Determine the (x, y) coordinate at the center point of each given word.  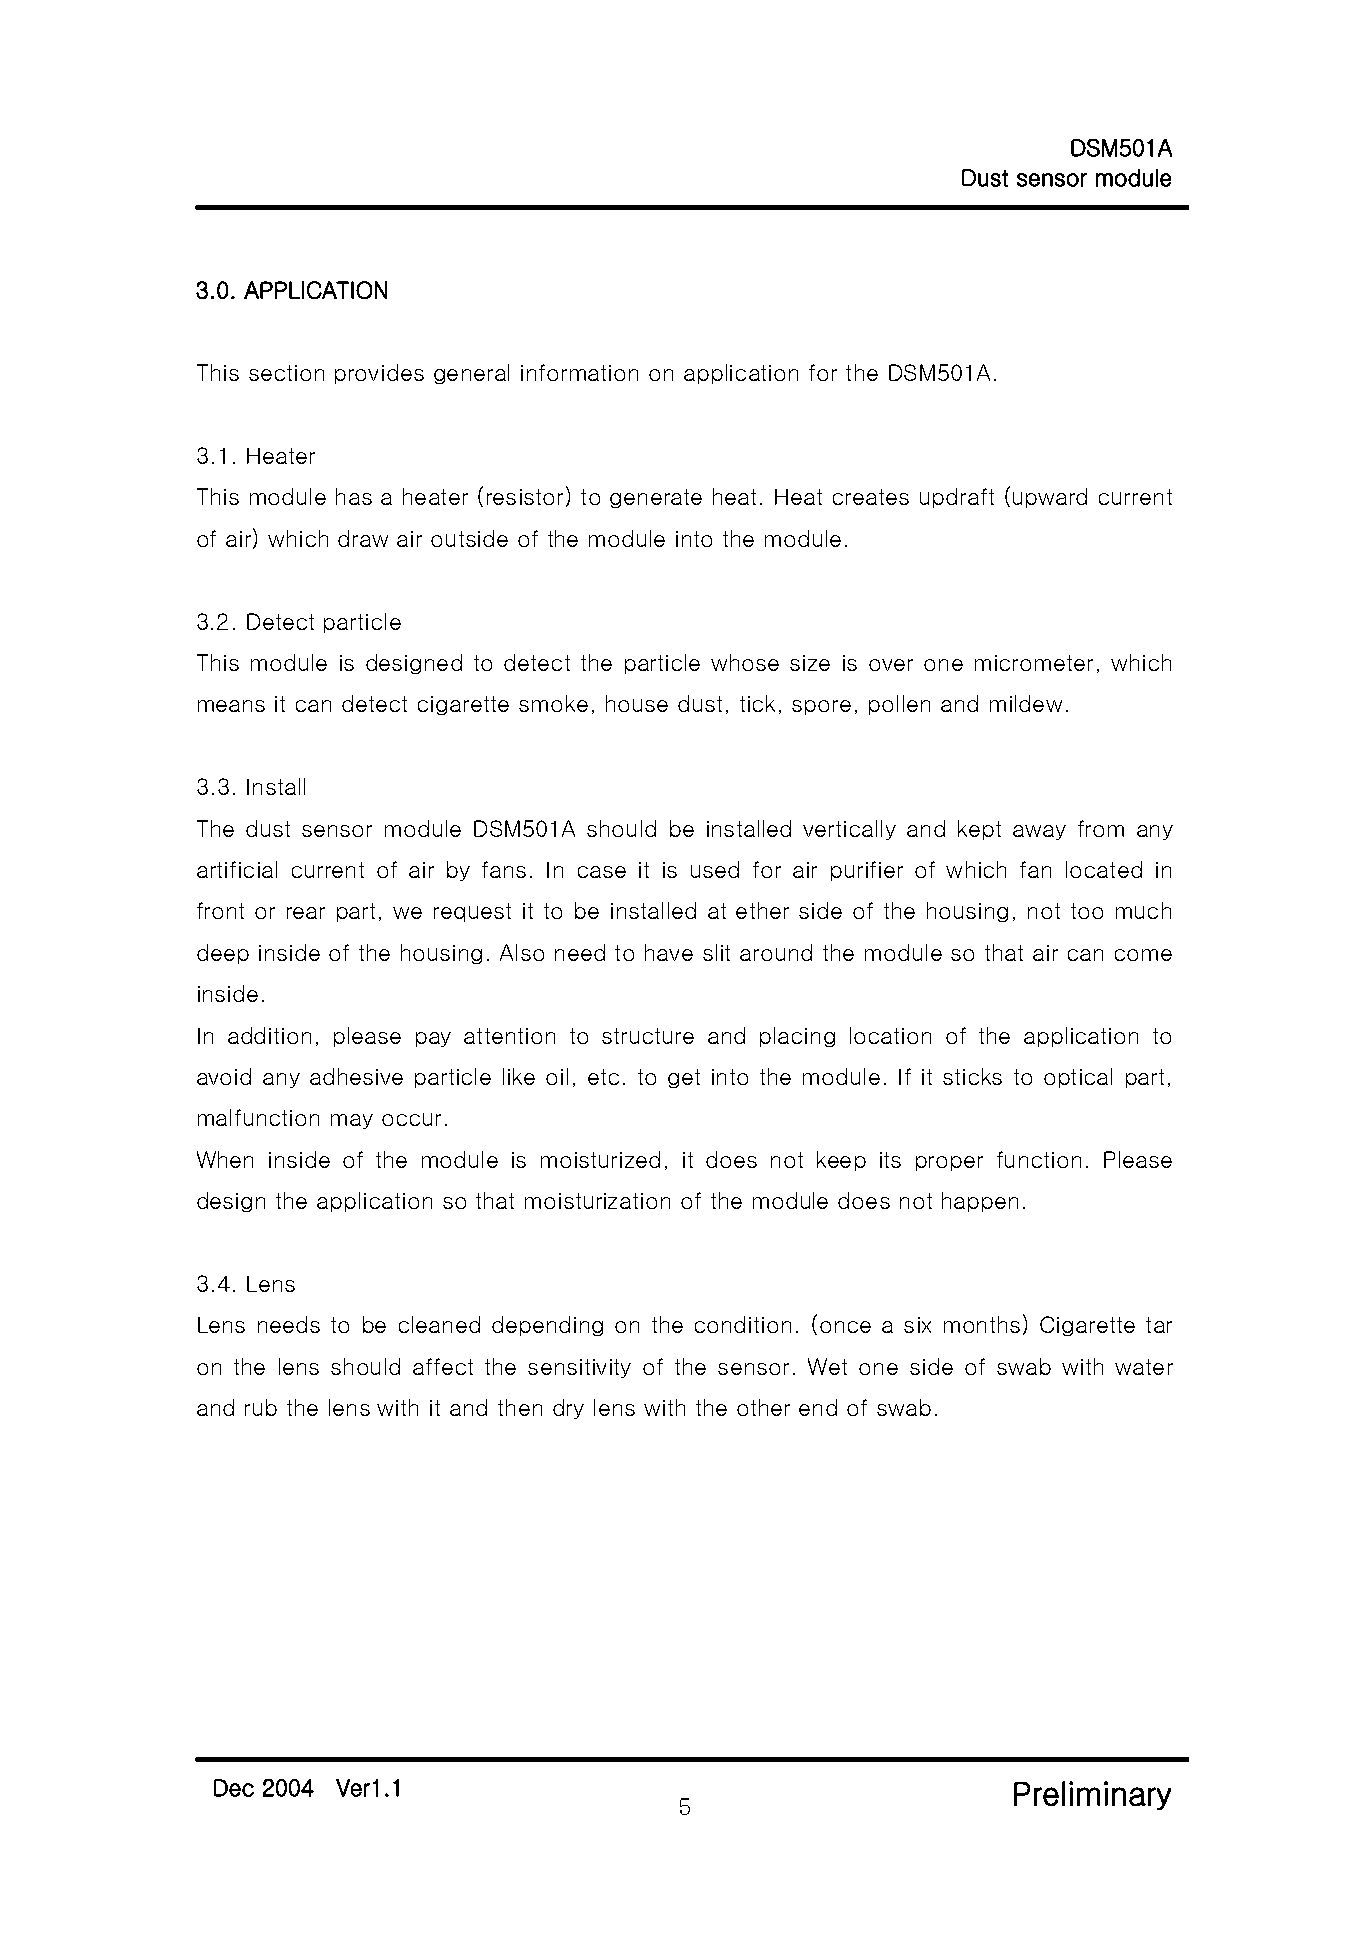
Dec (234, 1788)
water (1144, 1367)
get (684, 1078)
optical (1078, 1078)
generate (656, 498)
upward (1050, 498)
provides (379, 374)
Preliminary (1092, 1795)
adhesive (356, 1076)
